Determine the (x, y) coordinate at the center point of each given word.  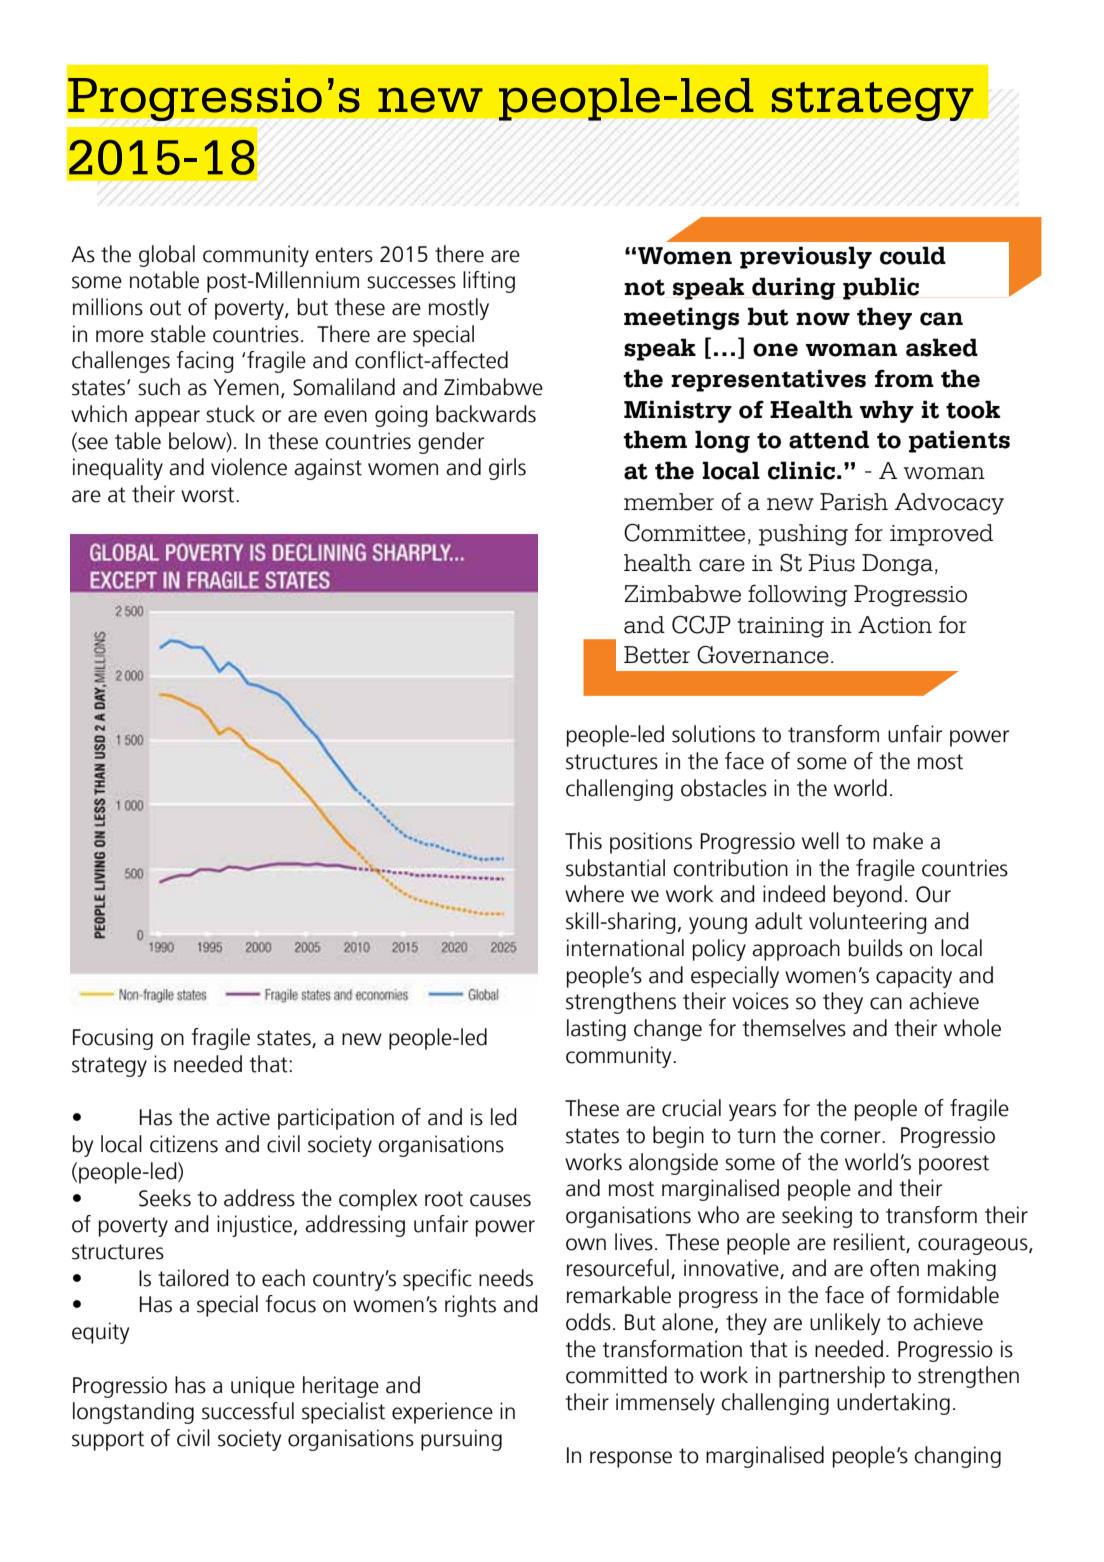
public (881, 288)
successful (248, 1411)
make (898, 841)
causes (500, 1200)
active (243, 1117)
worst (209, 495)
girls (507, 469)
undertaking (893, 1404)
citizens (184, 1144)
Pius (831, 563)
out (165, 308)
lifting (489, 282)
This (583, 841)
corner (851, 1137)
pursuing (461, 1440)
